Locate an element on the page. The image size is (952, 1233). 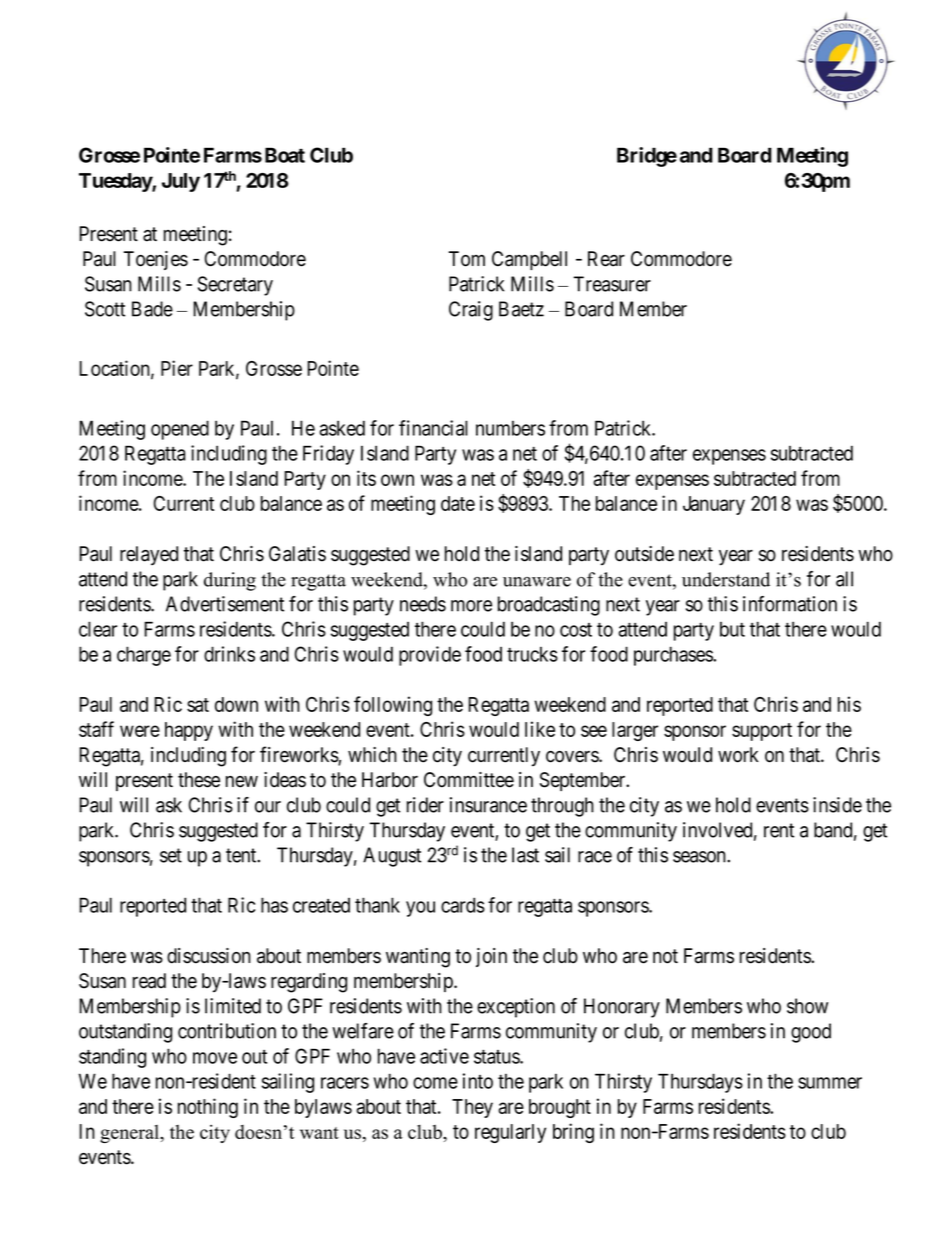
set is located at coordinates (171, 855).
